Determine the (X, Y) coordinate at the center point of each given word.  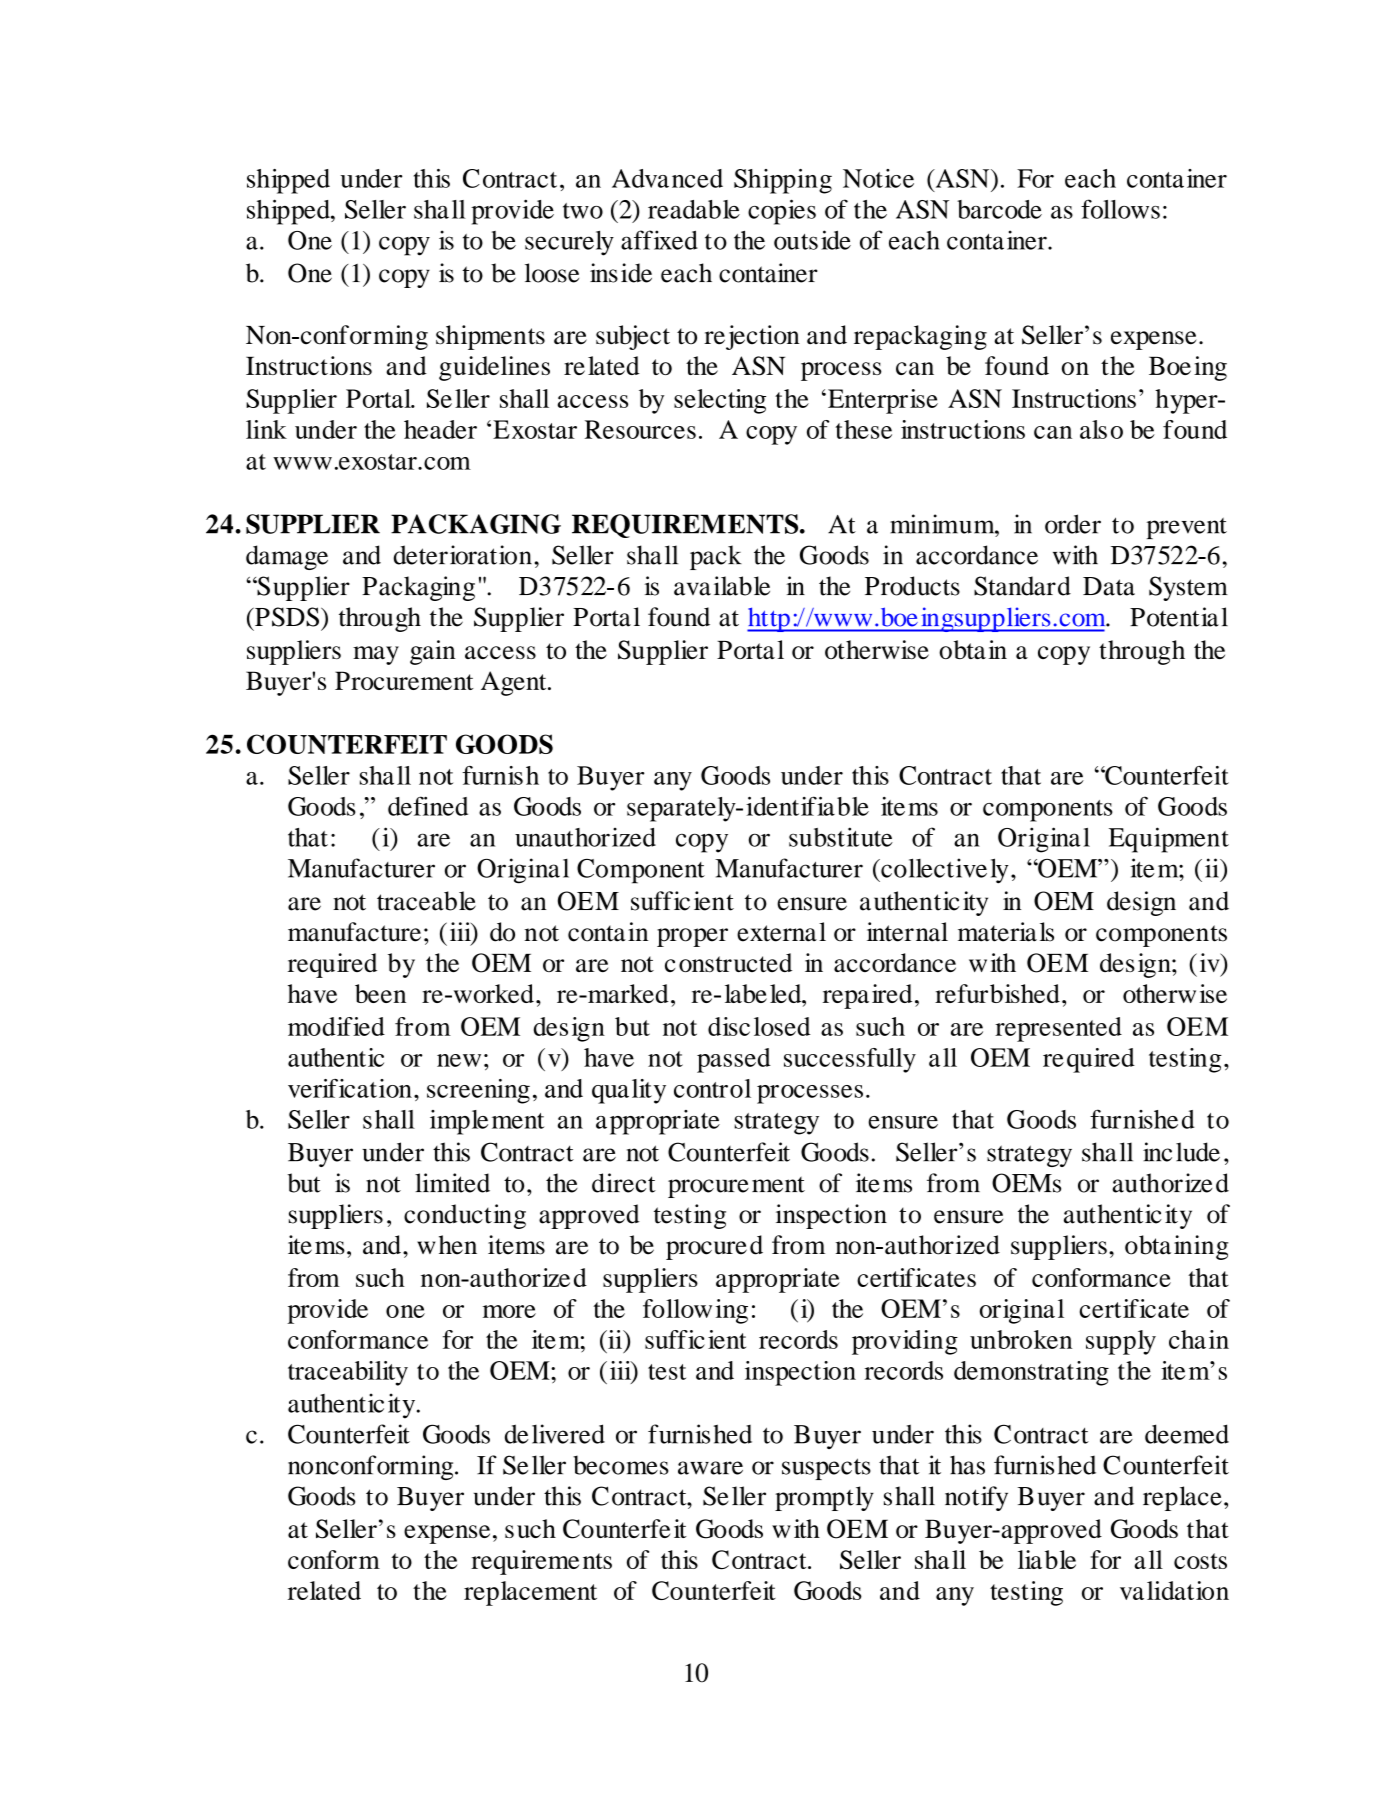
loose (552, 273)
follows (1120, 209)
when (447, 1245)
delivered (555, 1434)
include (1181, 1152)
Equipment (1169, 840)
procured (714, 1247)
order (1073, 524)
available (722, 586)
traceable (426, 901)
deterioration (463, 555)
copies (782, 212)
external (781, 932)
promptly (824, 1498)
